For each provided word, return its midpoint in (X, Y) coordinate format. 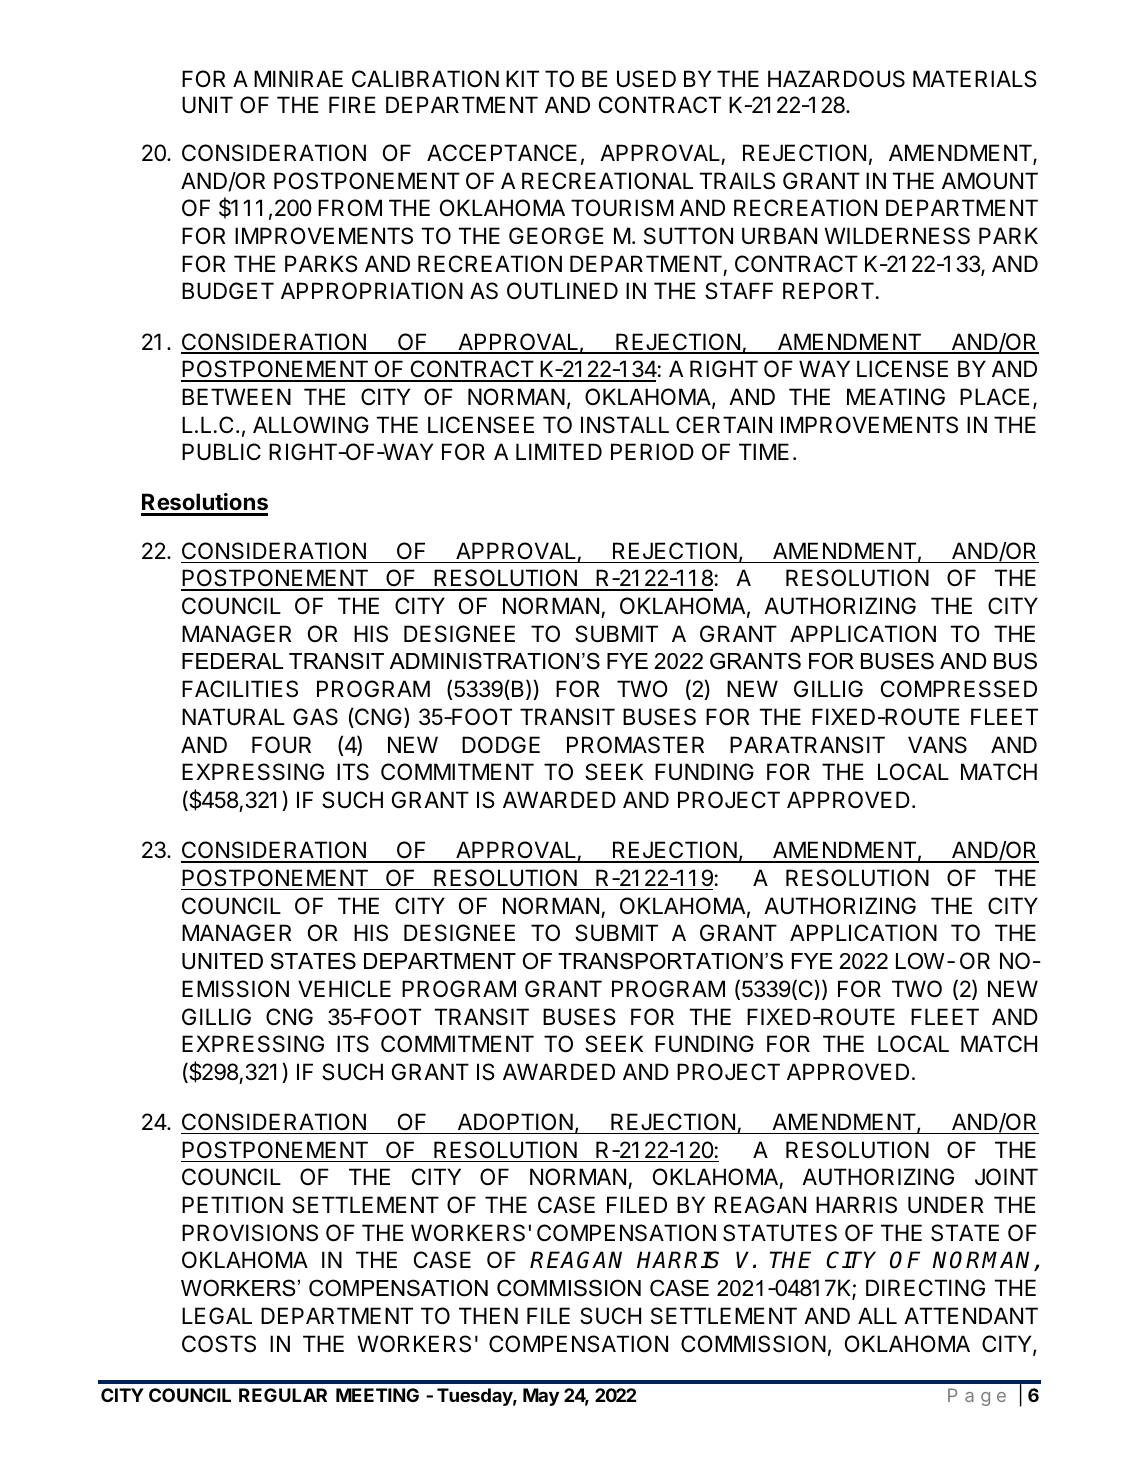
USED (646, 79)
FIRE (352, 104)
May (541, 1397)
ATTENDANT (971, 1315)
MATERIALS (975, 79)
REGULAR (283, 1395)
